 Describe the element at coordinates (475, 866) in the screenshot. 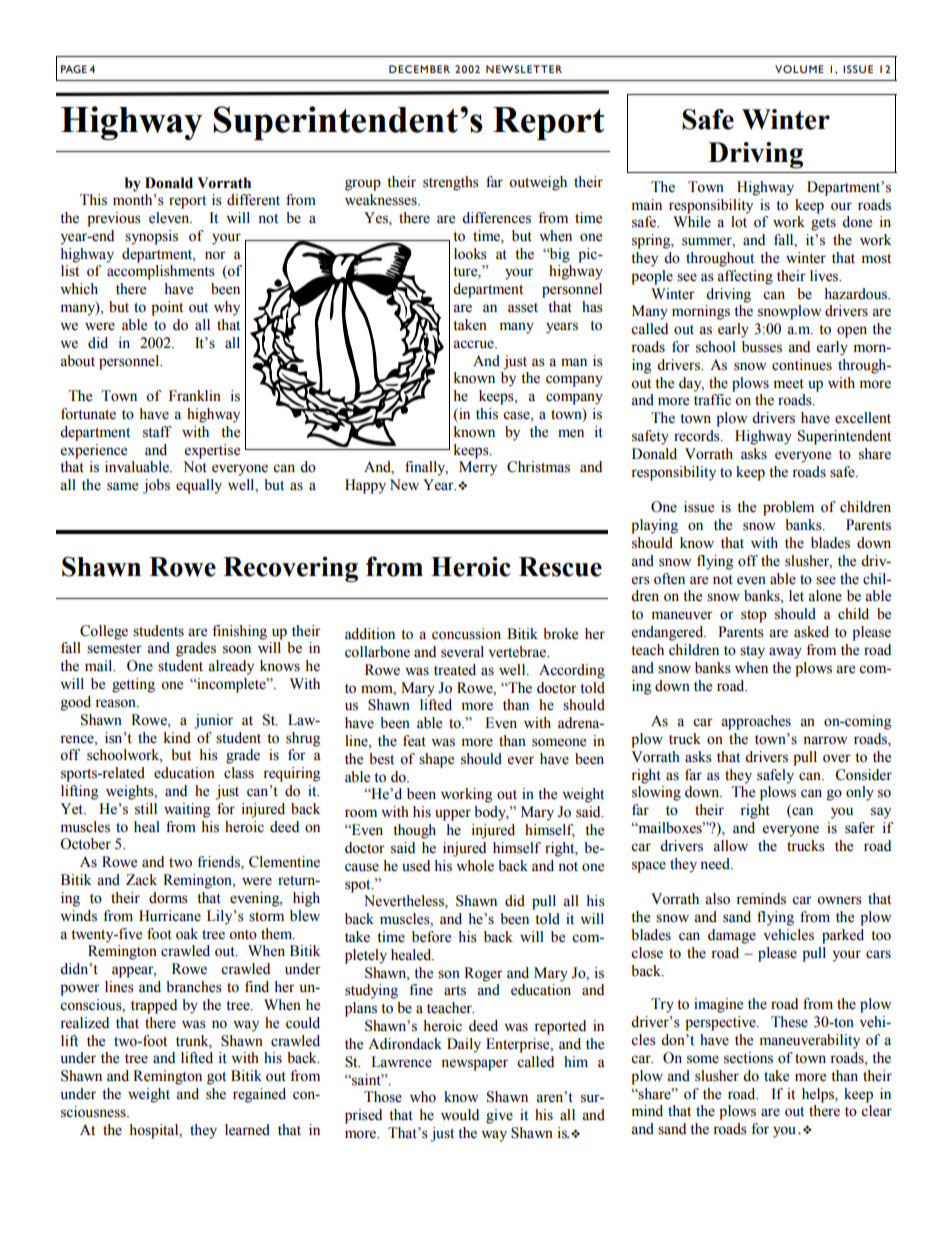

I see `whole` at that location.
